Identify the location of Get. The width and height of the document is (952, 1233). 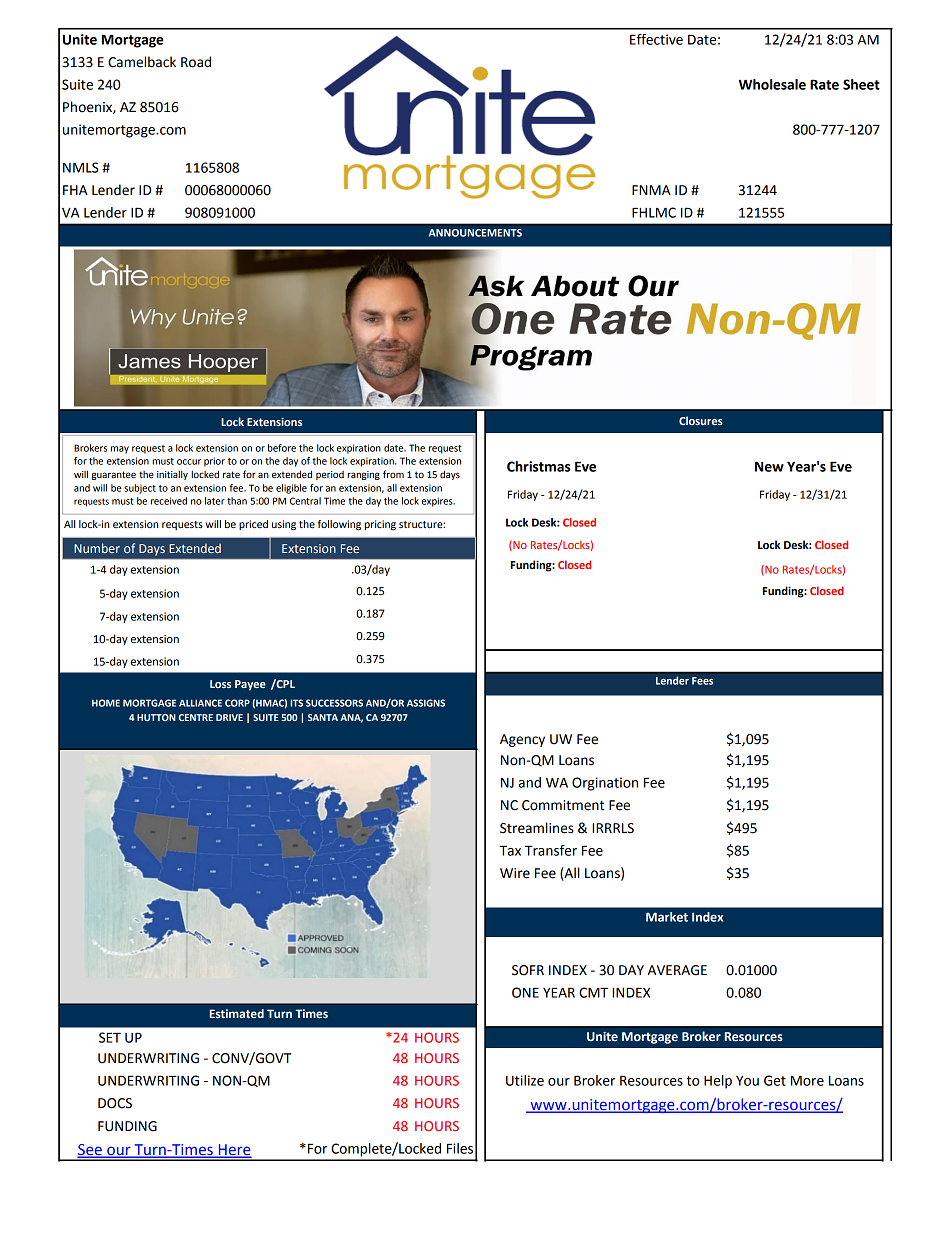
(775, 1080).
